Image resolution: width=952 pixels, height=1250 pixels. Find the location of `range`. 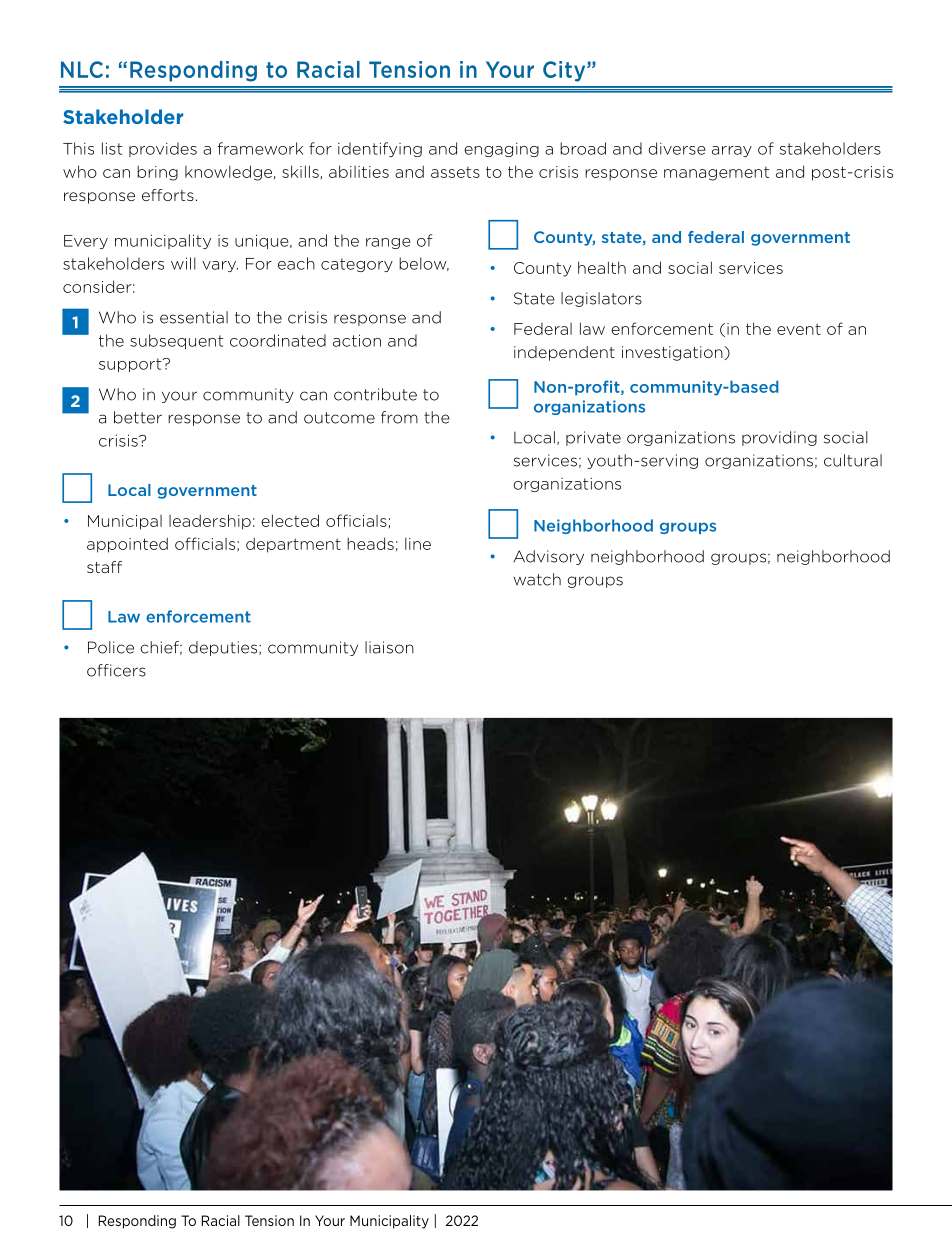

range is located at coordinates (388, 243).
